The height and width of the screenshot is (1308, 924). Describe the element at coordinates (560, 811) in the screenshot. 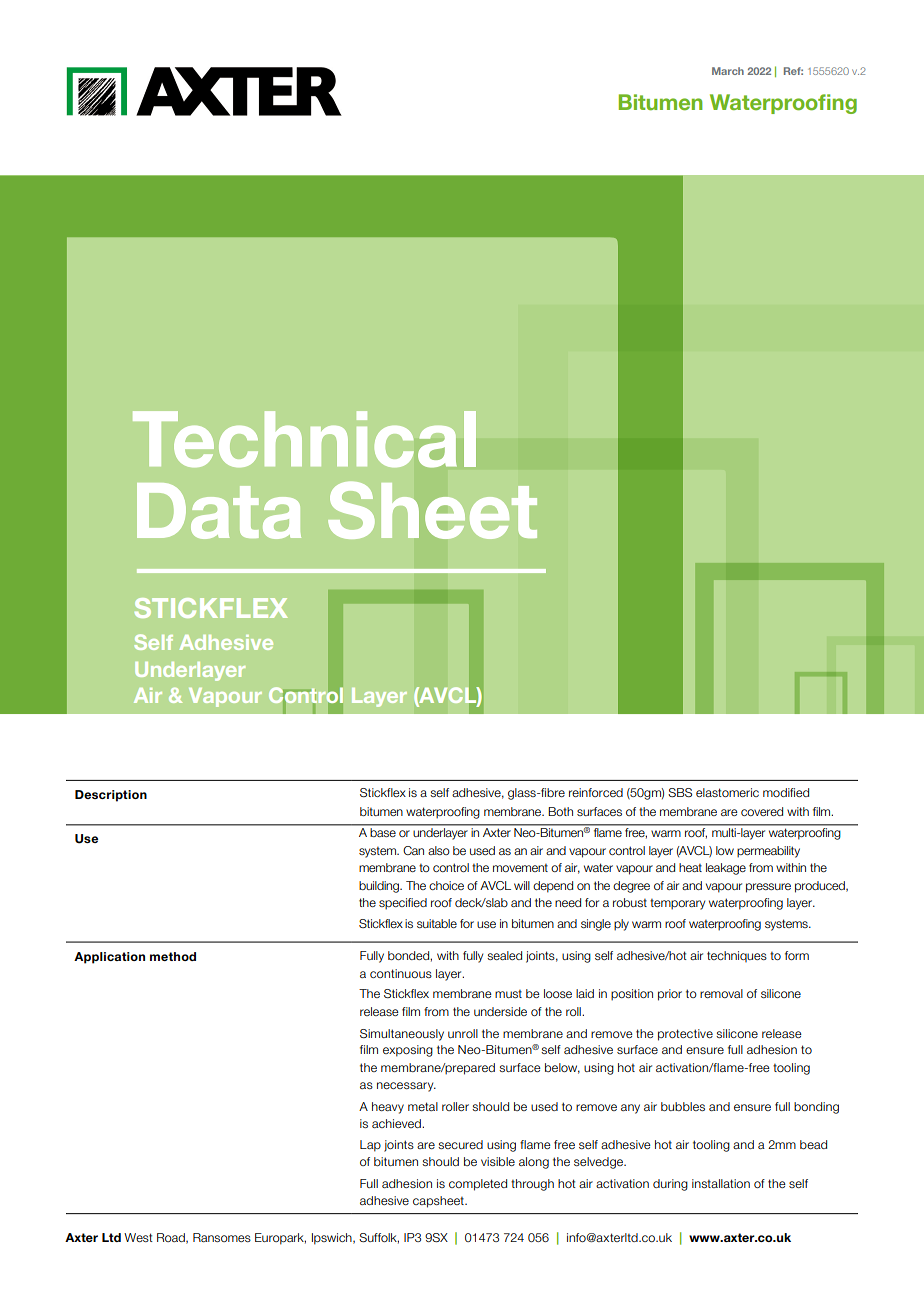

I see `Both` at that location.
